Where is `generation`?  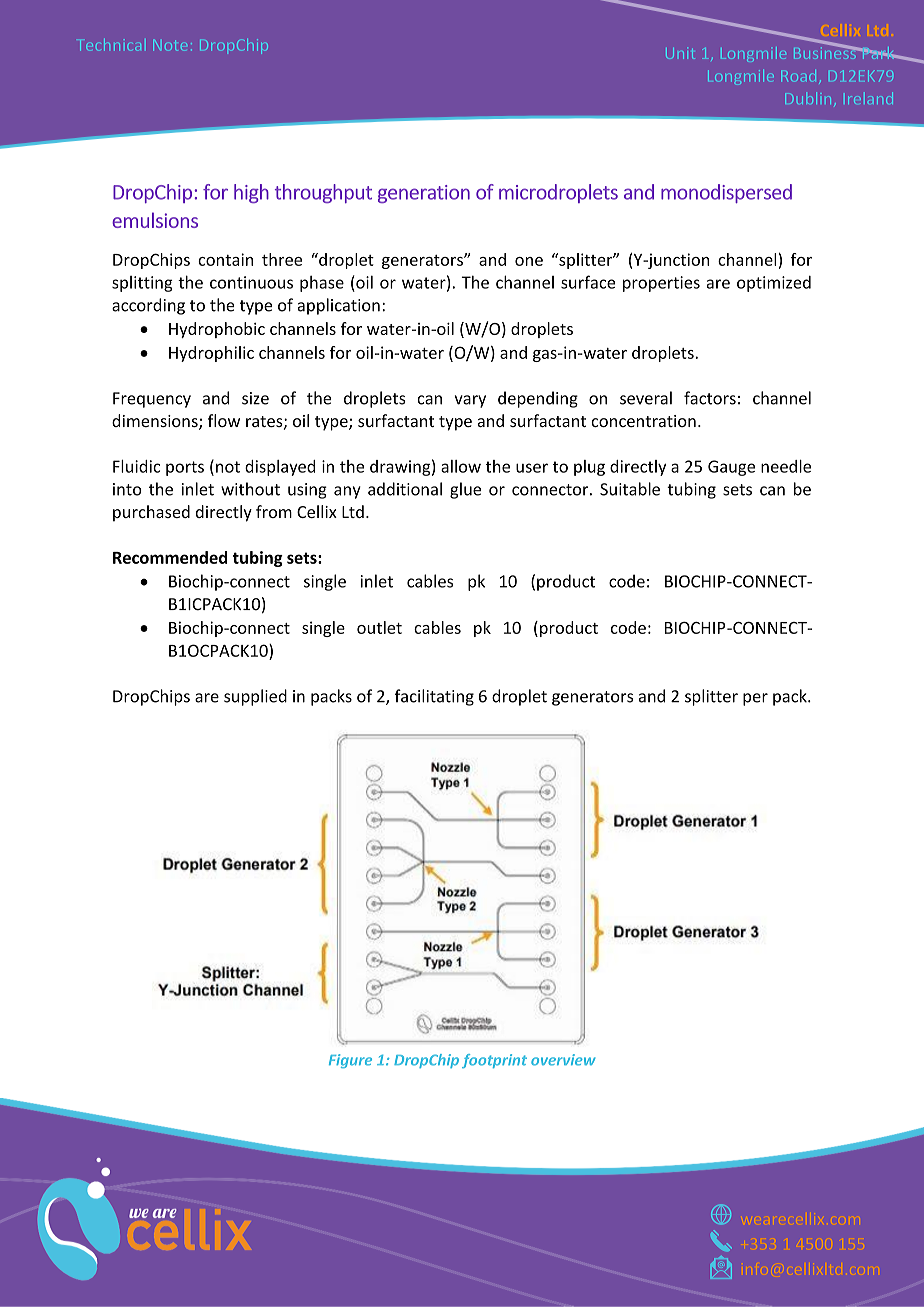 generation is located at coordinates (424, 194).
